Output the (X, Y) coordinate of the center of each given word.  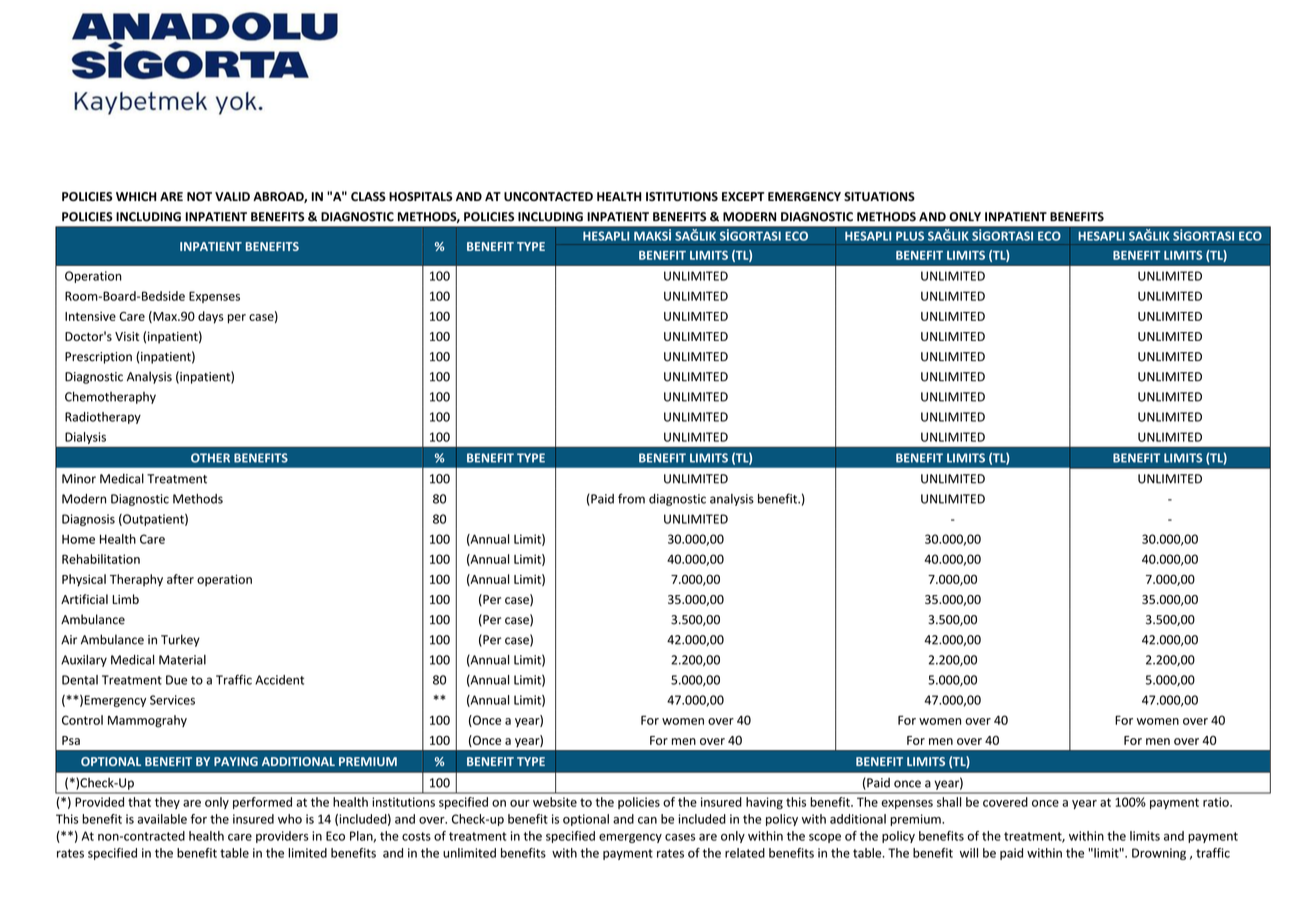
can (647, 820)
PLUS (910, 236)
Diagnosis (88, 520)
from (631, 498)
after (180, 579)
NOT (199, 196)
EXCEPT (743, 196)
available (162, 819)
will (969, 853)
